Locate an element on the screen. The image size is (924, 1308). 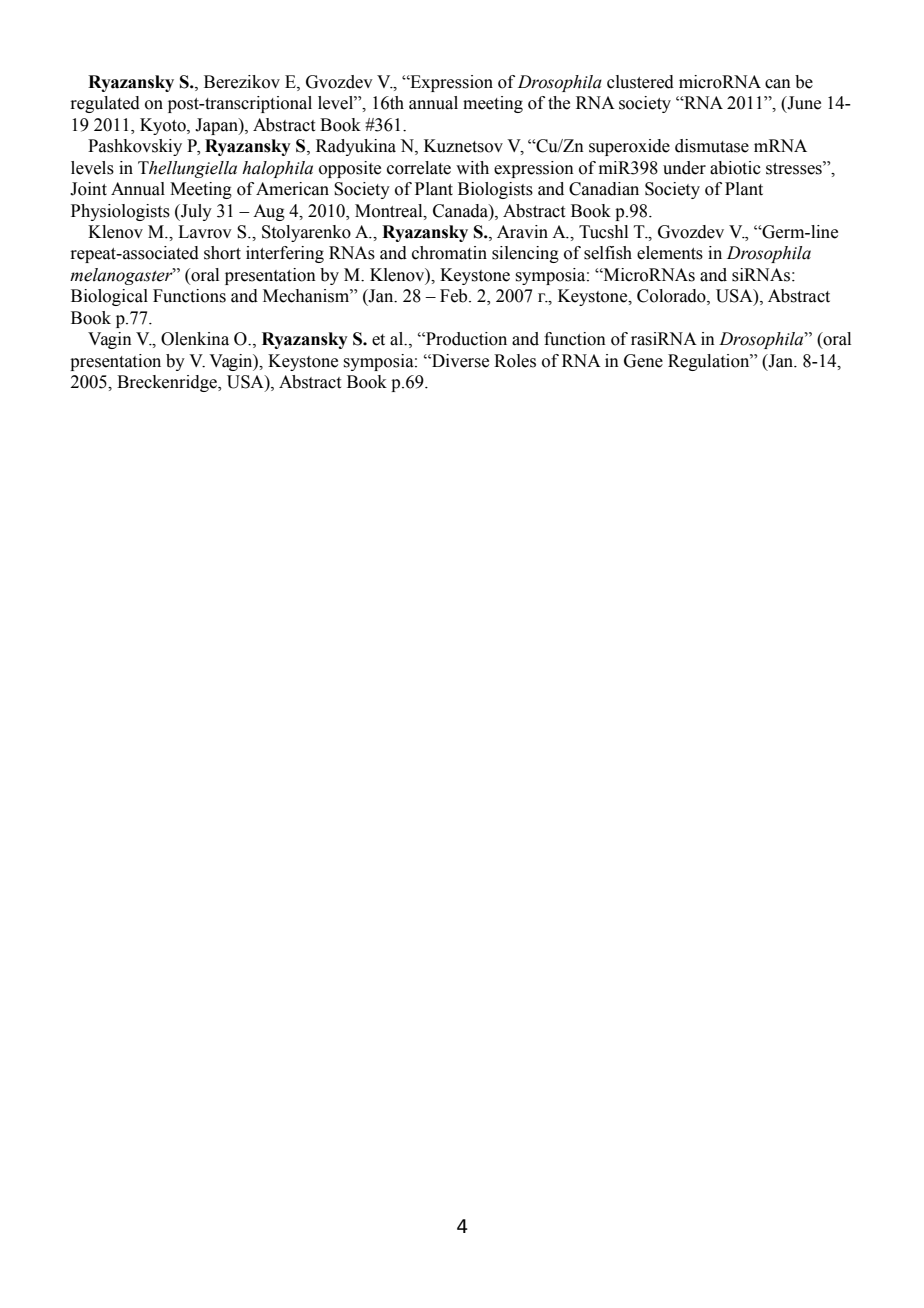
Breckenridge is located at coordinates (168, 383).
